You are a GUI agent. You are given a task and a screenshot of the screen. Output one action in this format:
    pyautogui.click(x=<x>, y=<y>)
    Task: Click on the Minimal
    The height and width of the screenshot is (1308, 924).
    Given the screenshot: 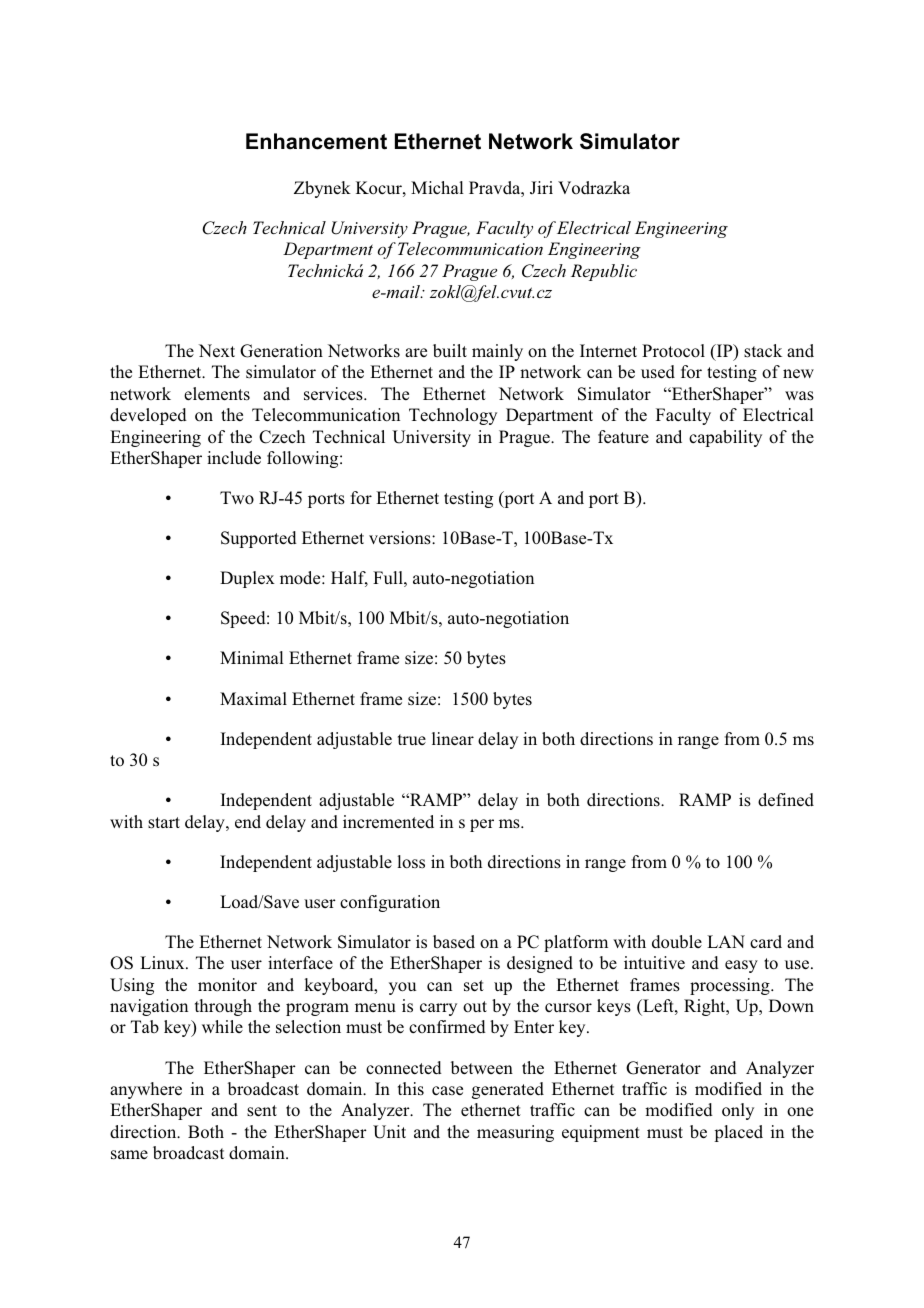 What is the action you would take?
    pyautogui.click(x=252, y=657)
